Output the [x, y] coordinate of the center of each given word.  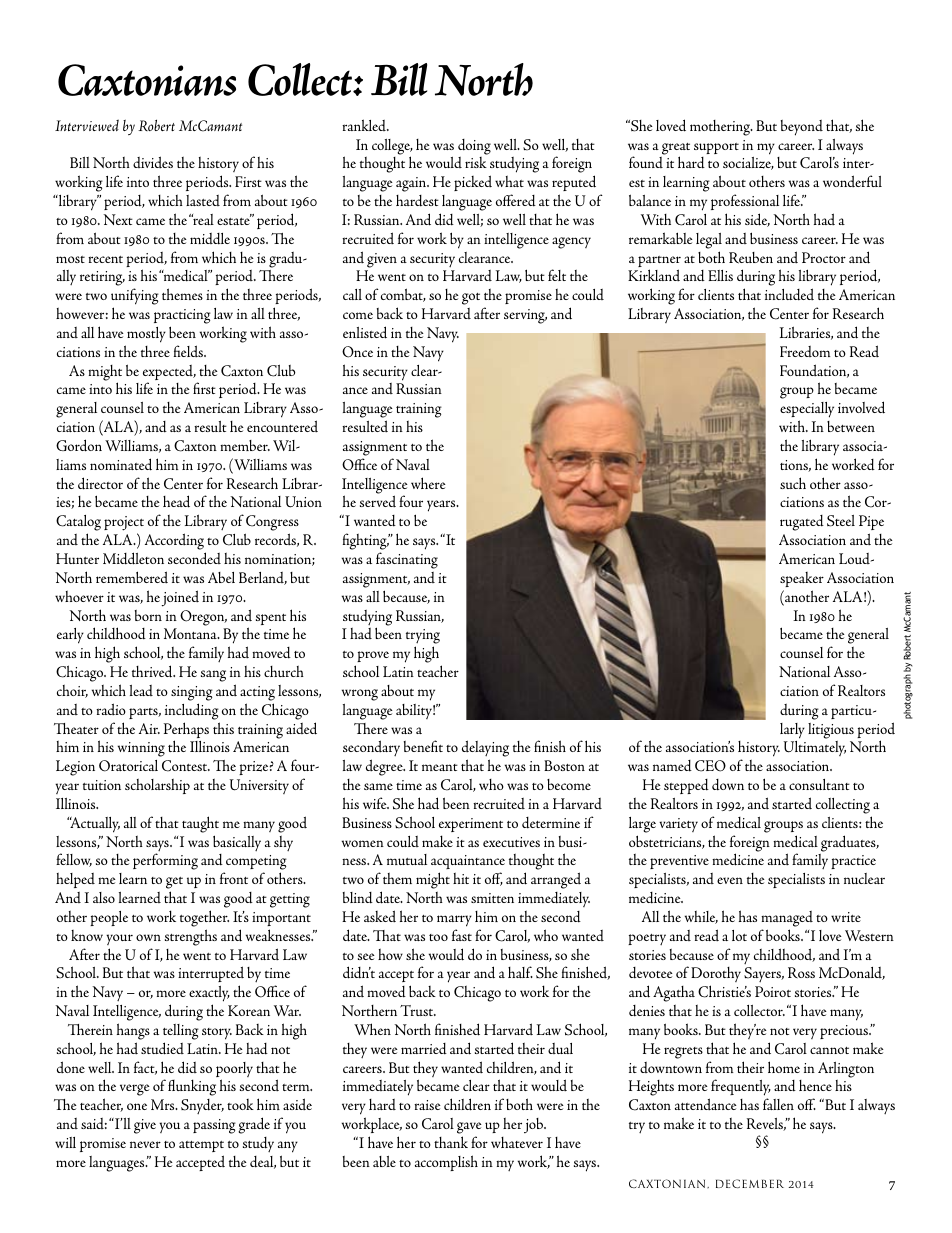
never [145, 1144]
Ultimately [815, 748]
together [204, 918]
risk [476, 162]
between [851, 426]
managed [787, 919]
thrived [153, 671]
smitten [492, 898]
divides [153, 162]
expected [169, 374]
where [428, 483]
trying [423, 638]
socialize [748, 163]
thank [451, 1142]
